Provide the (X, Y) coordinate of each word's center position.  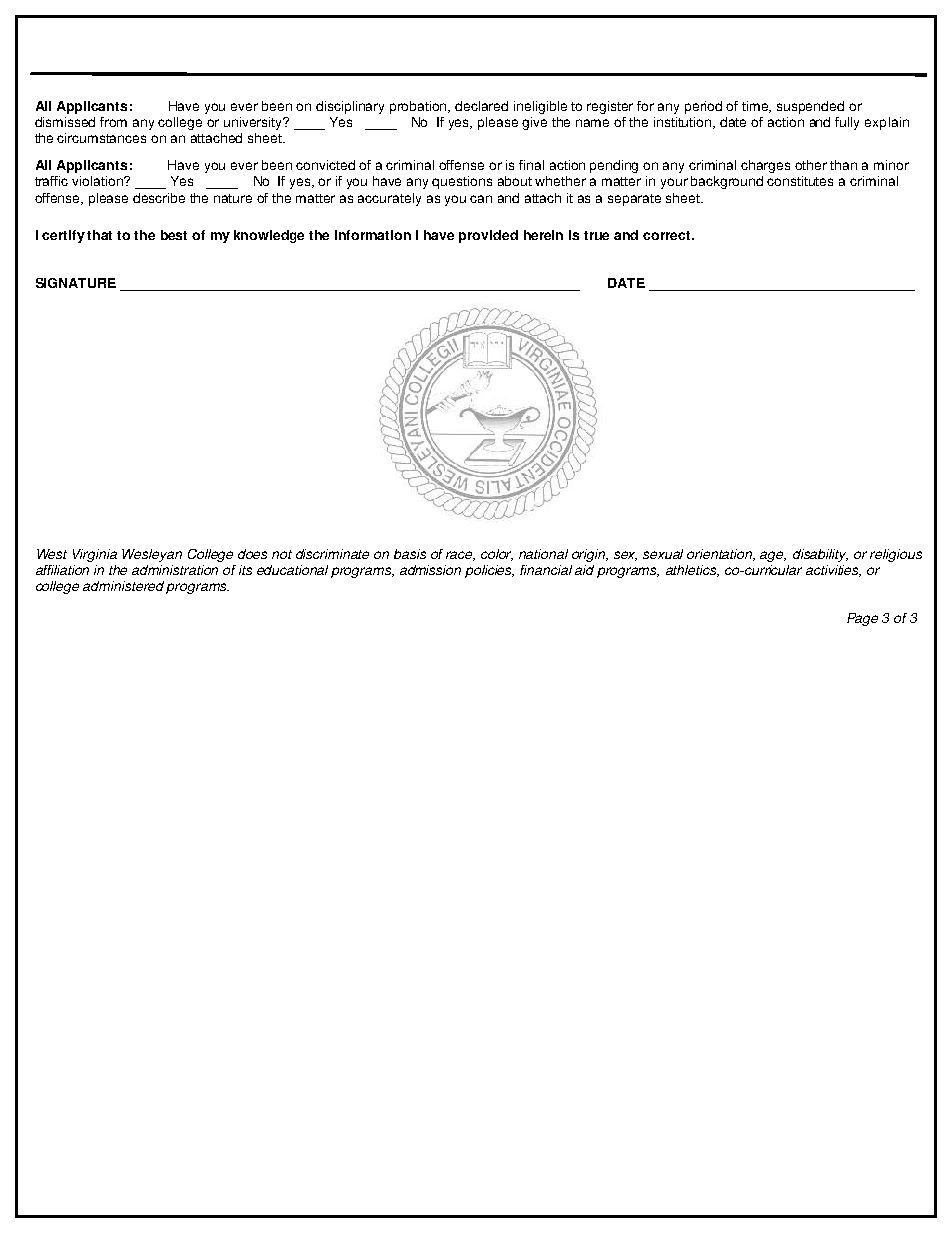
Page (862, 619)
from (113, 122)
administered (123, 586)
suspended (810, 107)
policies (489, 571)
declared (481, 106)
